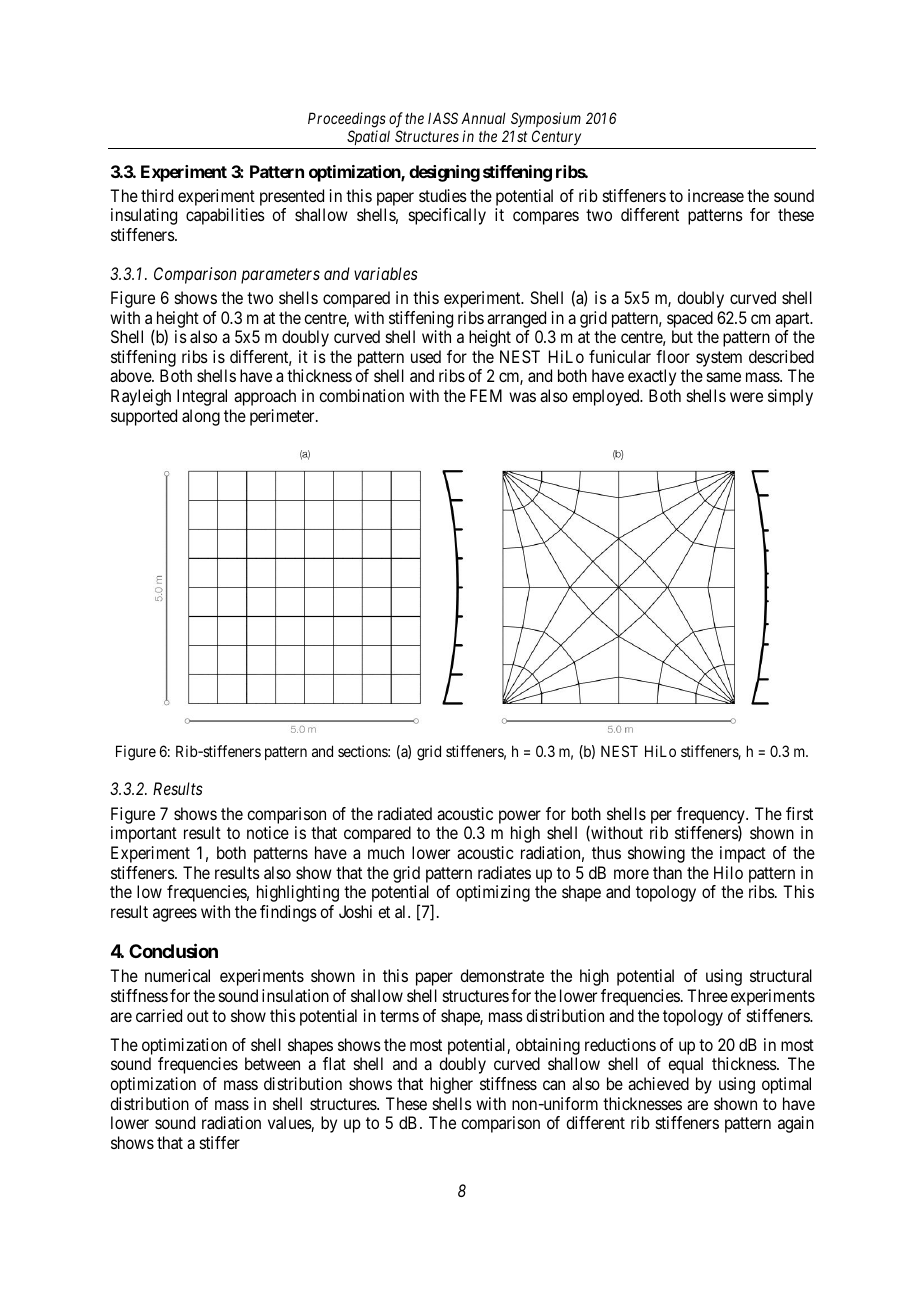  I want to click on notice, so click(268, 832).
